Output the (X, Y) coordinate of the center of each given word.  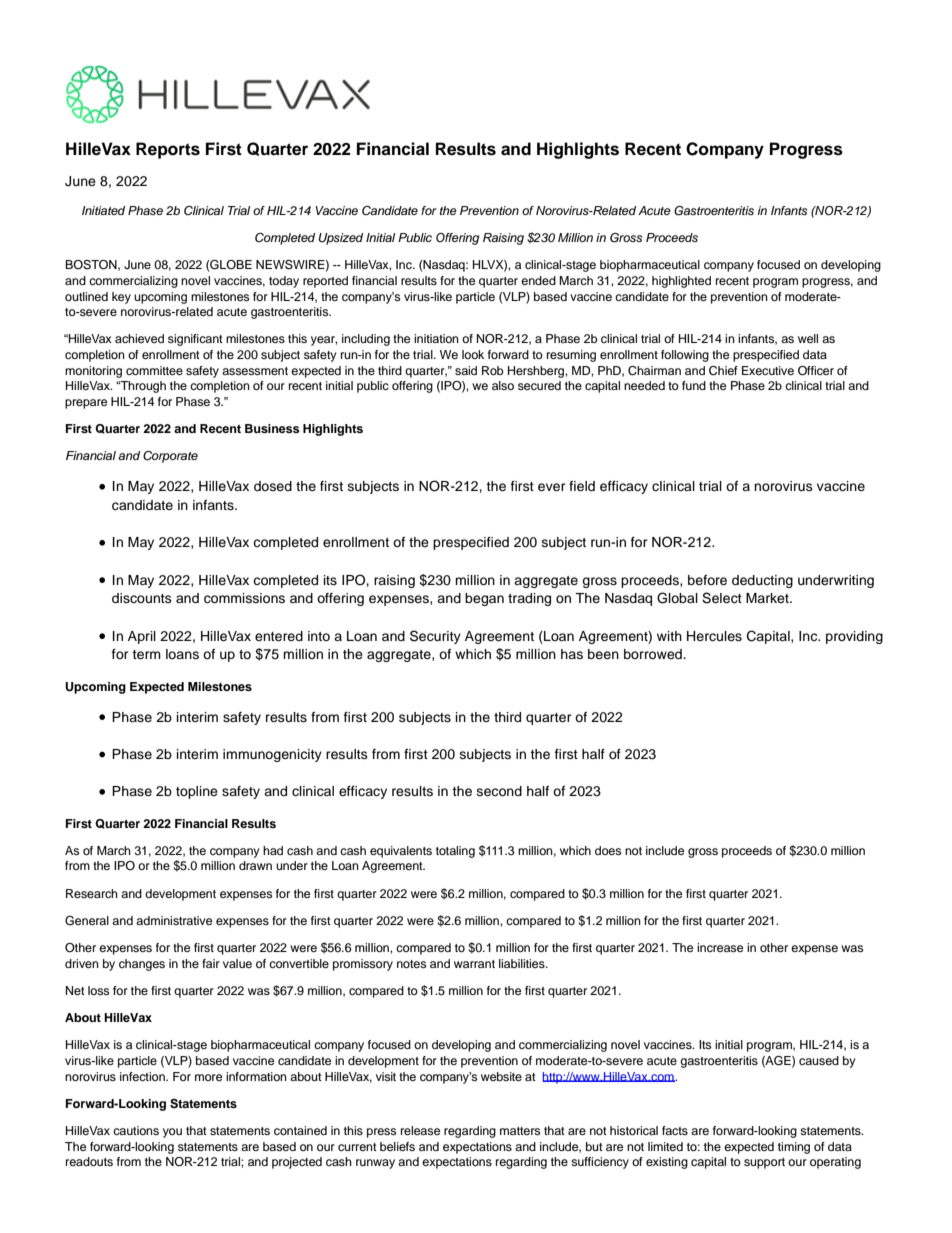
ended (538, 280)
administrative (174, 920)
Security (435, 637)
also (503, 385)
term (146, 654)
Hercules (714, 636)
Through (142, 387)
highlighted (681, 282)
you (172, 1133)
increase (720, 947)
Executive (768, 370)
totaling (455, 852)
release (420, 1130)
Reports (168, 150)
